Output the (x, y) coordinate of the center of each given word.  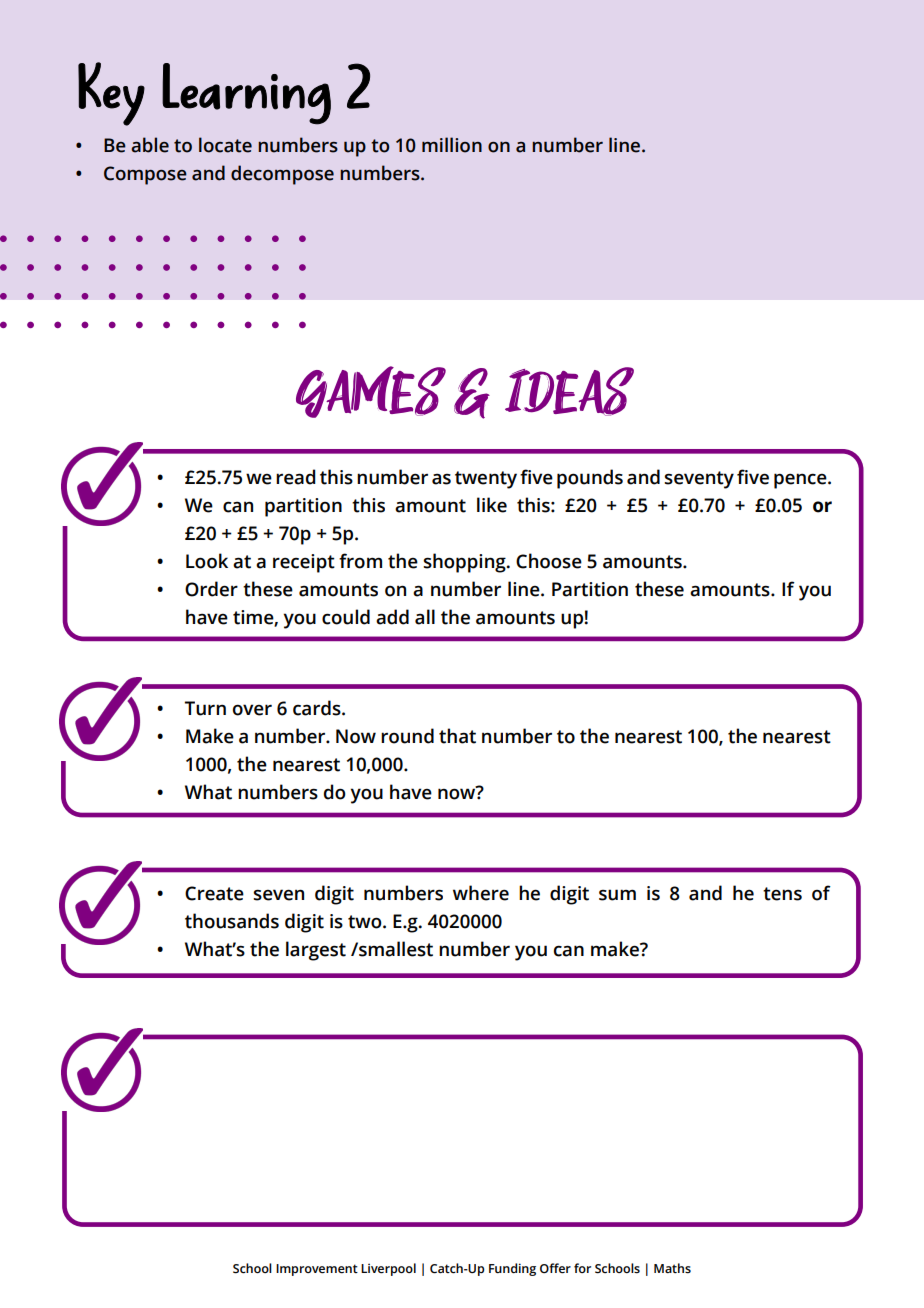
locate (225, 145)
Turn (205, 708)
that (457, 736)
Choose (549, 561)
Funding (512, 1269)
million (452, 145)
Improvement (317, 1270)
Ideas (569, 391)
